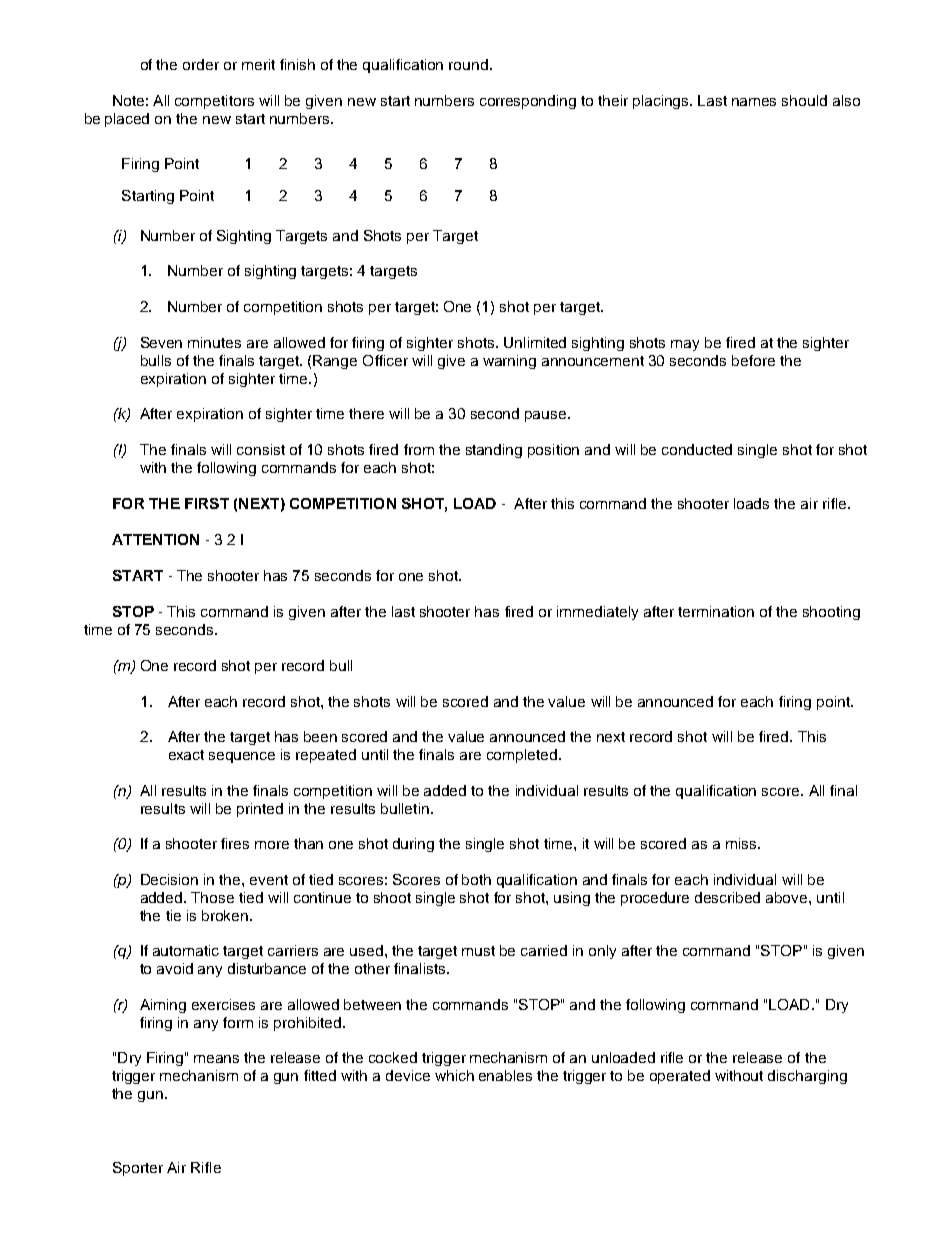 Image resolution: width=952 pixels, height=1233 pixels. Describe the element at coordinates (216, 1059) in the page. I see `means` at that location.
